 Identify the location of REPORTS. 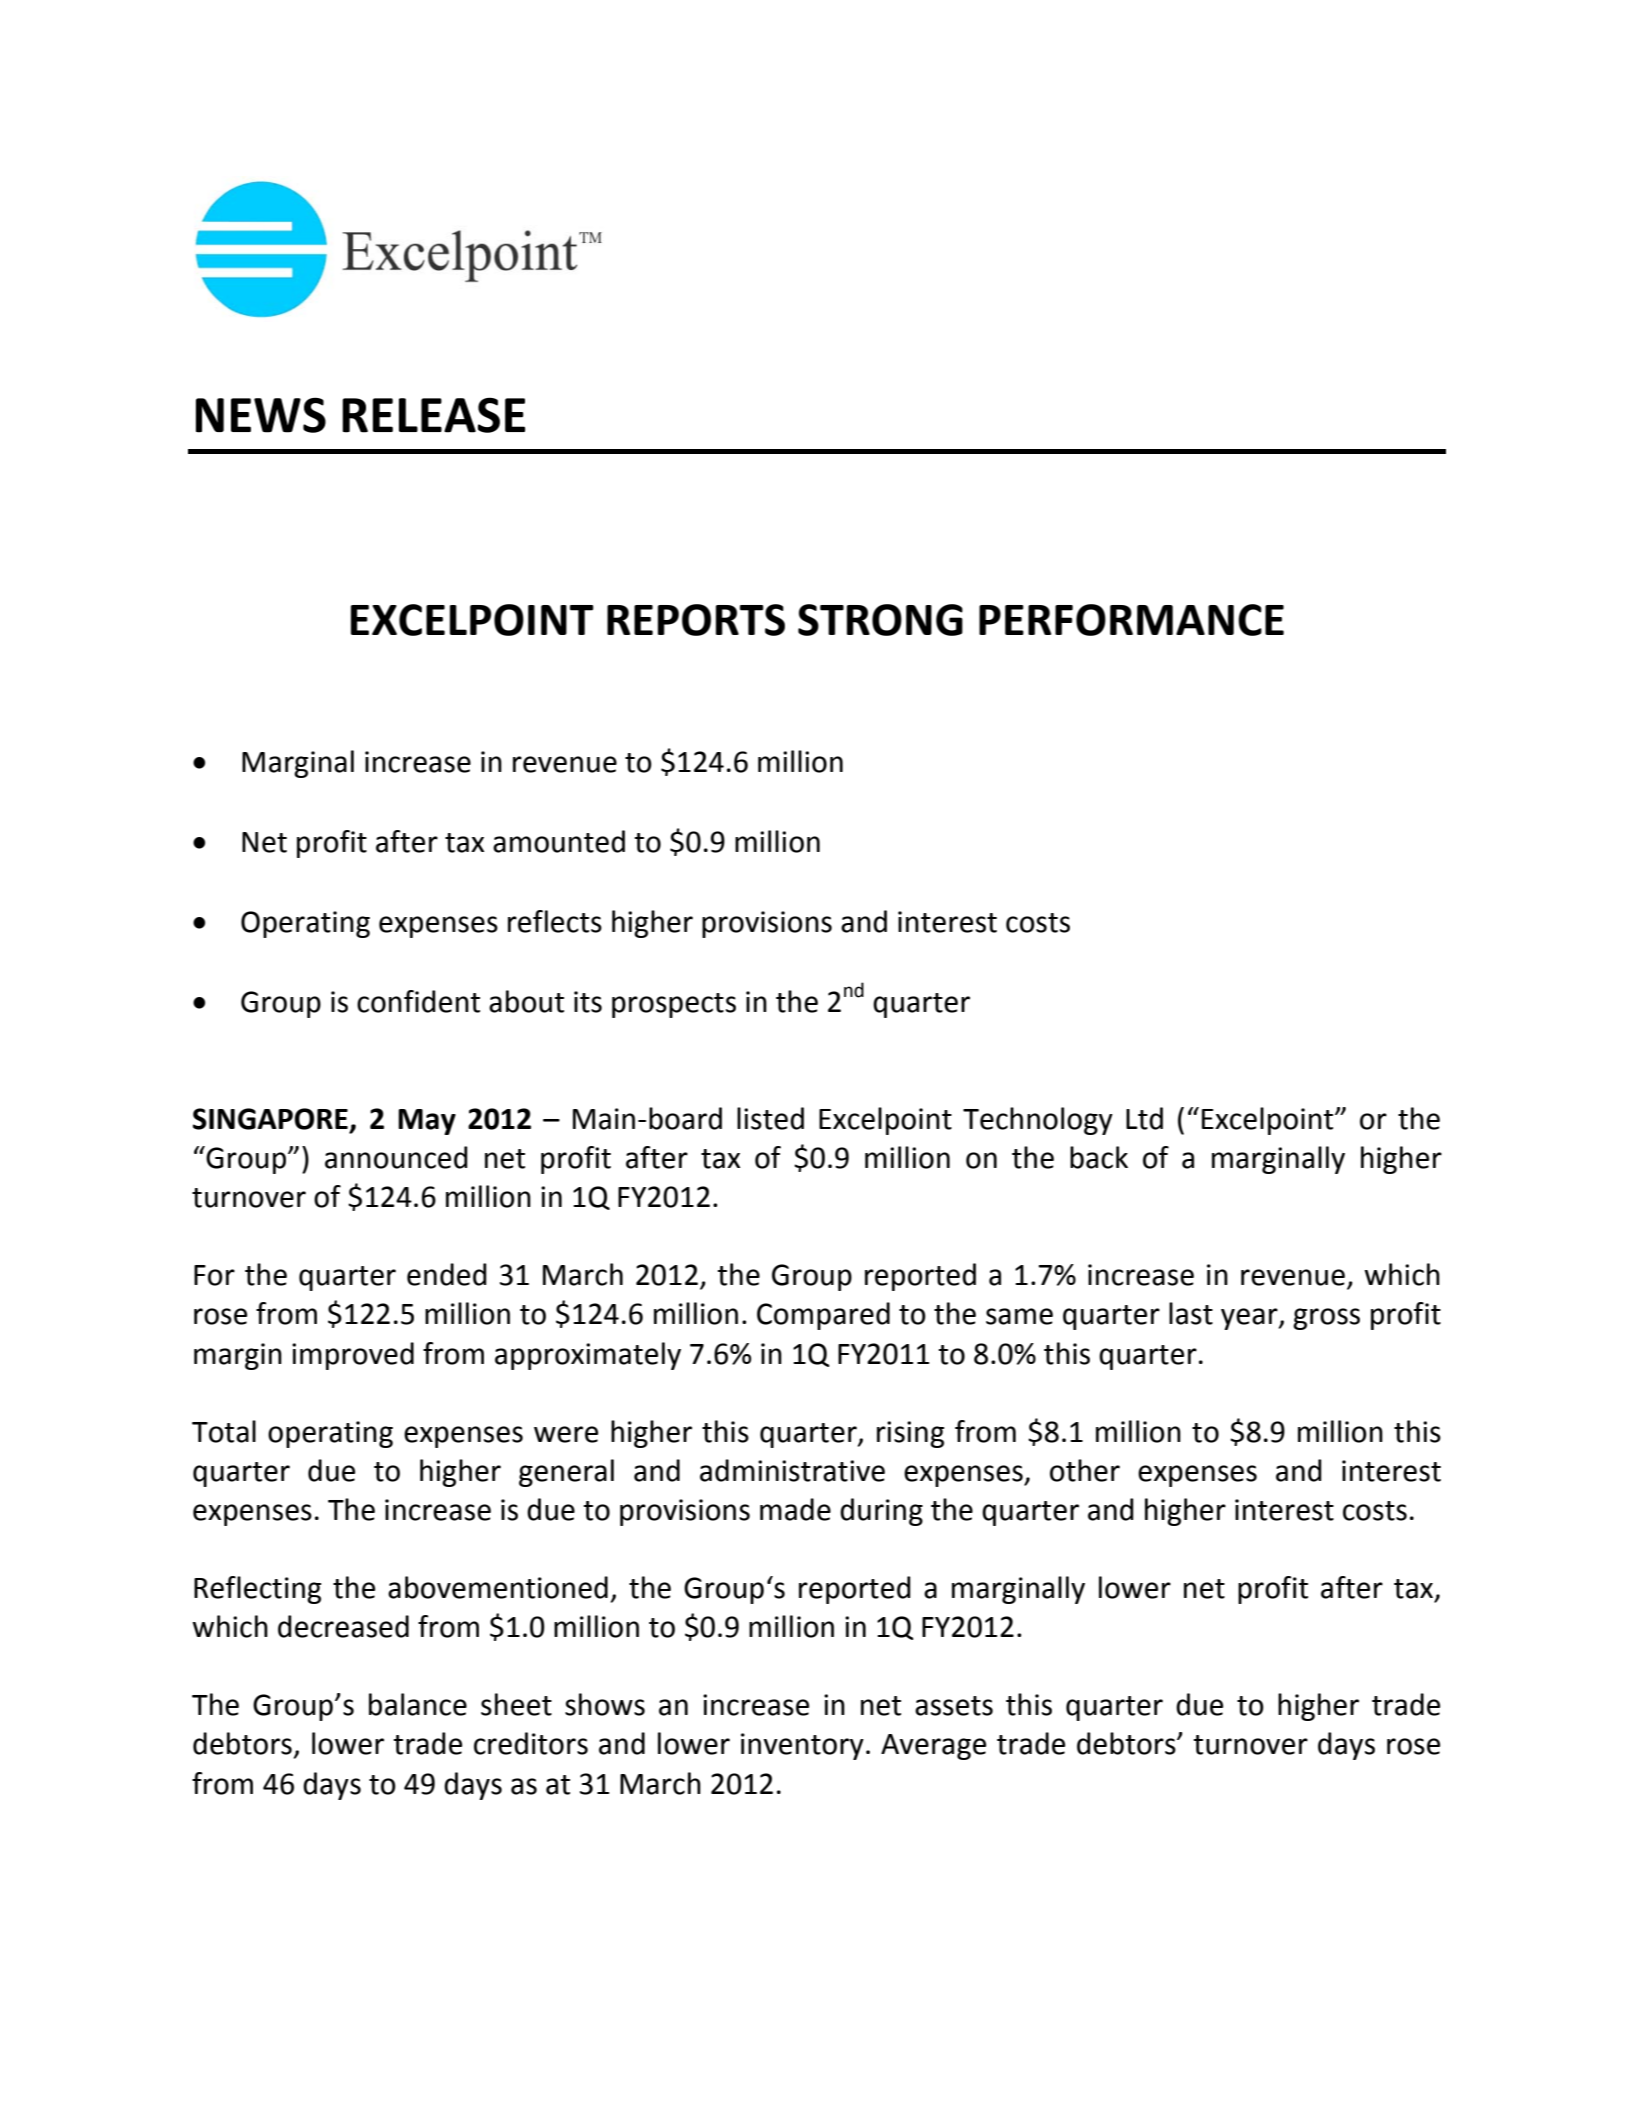
(696, 620).
